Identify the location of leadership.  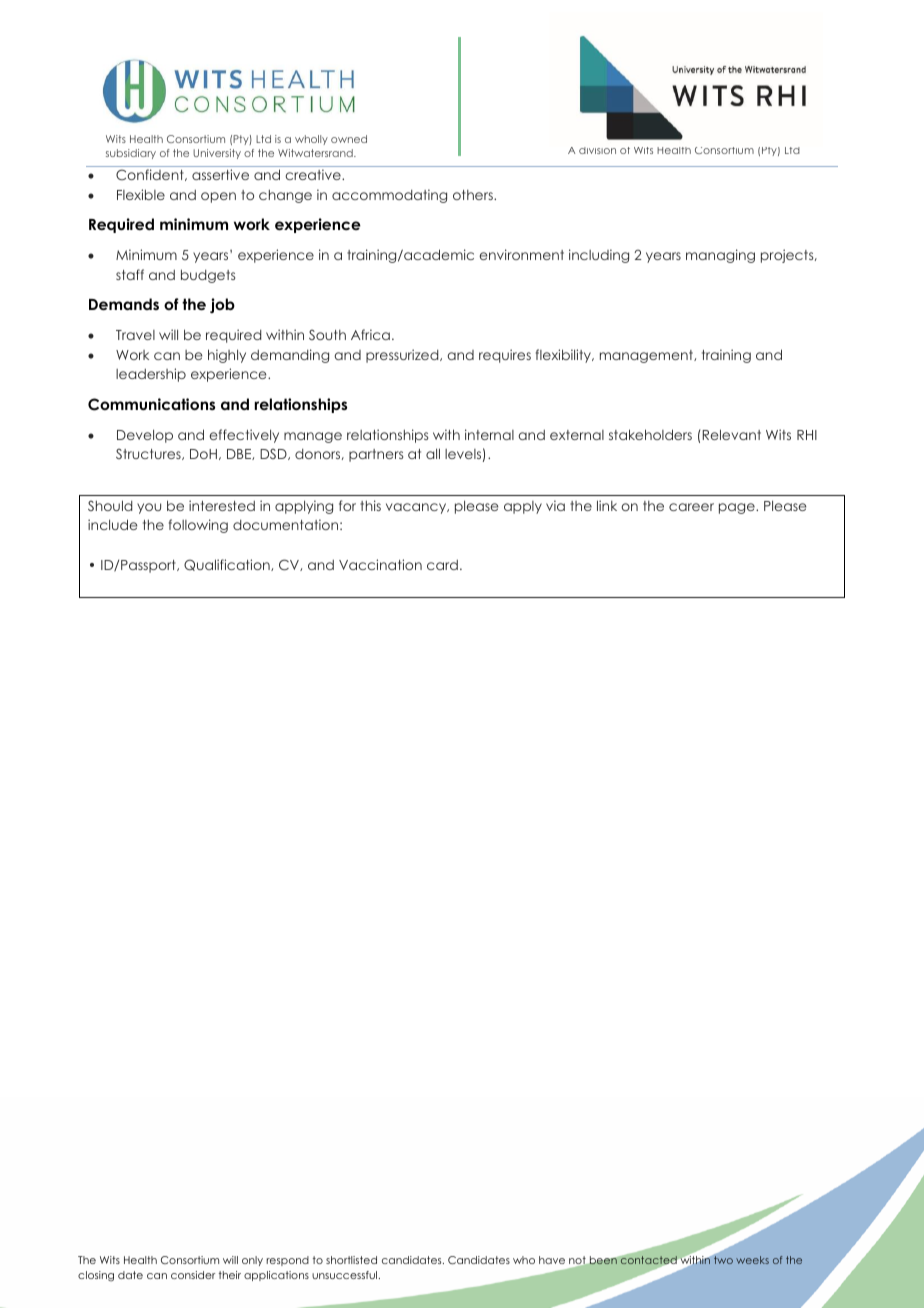
(151, 375).
